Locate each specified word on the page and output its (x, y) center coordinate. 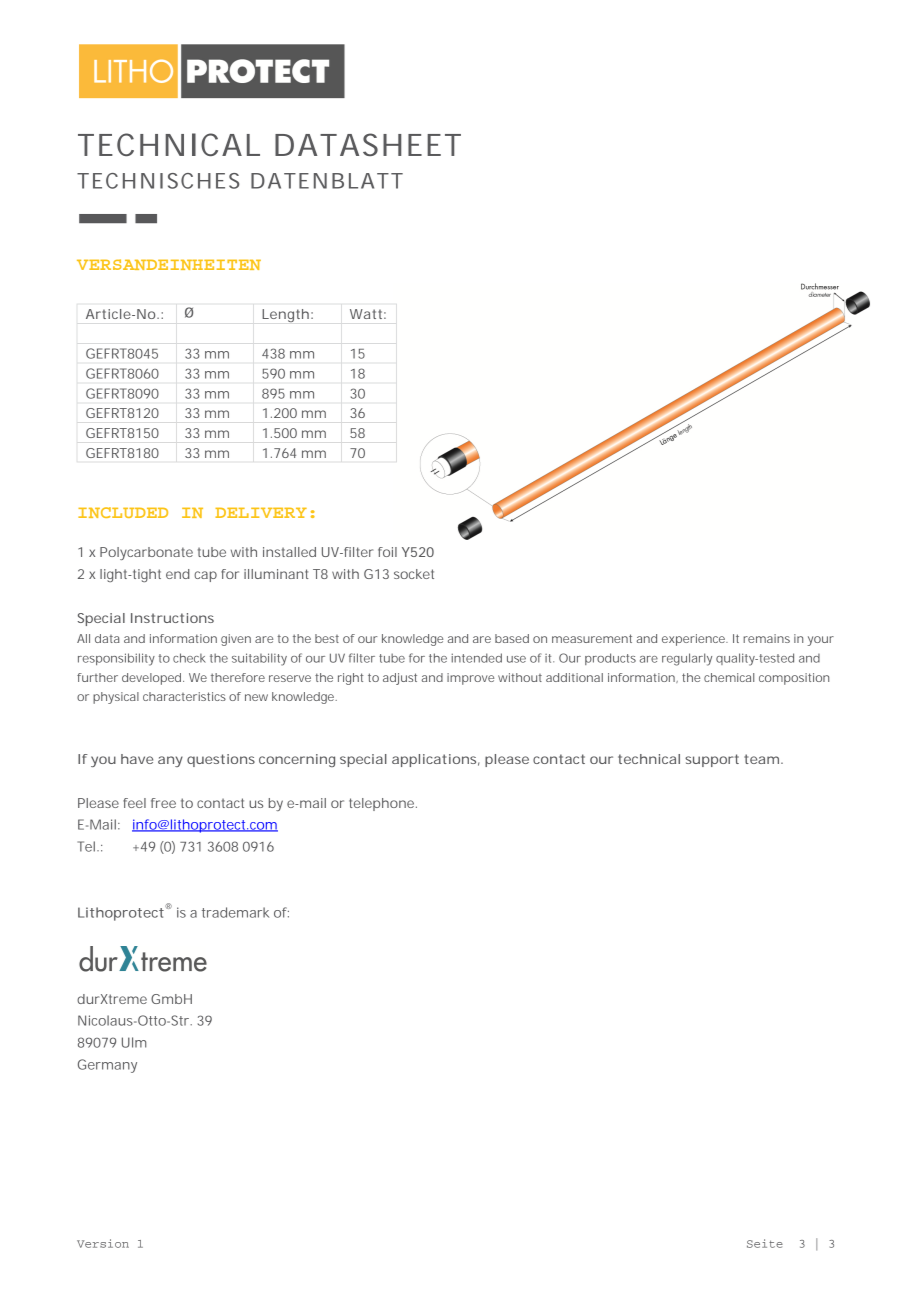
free (163, 803)
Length (285, 315)
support (712, 760)
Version (103, 1243)
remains (766, 638)
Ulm (134, 1042)
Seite (765, 1243)
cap (205, 576)
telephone (383, 804)
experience (694, 640)
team (761, 759)
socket (414, 574)
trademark (235, 912)
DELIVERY (261, 513)
